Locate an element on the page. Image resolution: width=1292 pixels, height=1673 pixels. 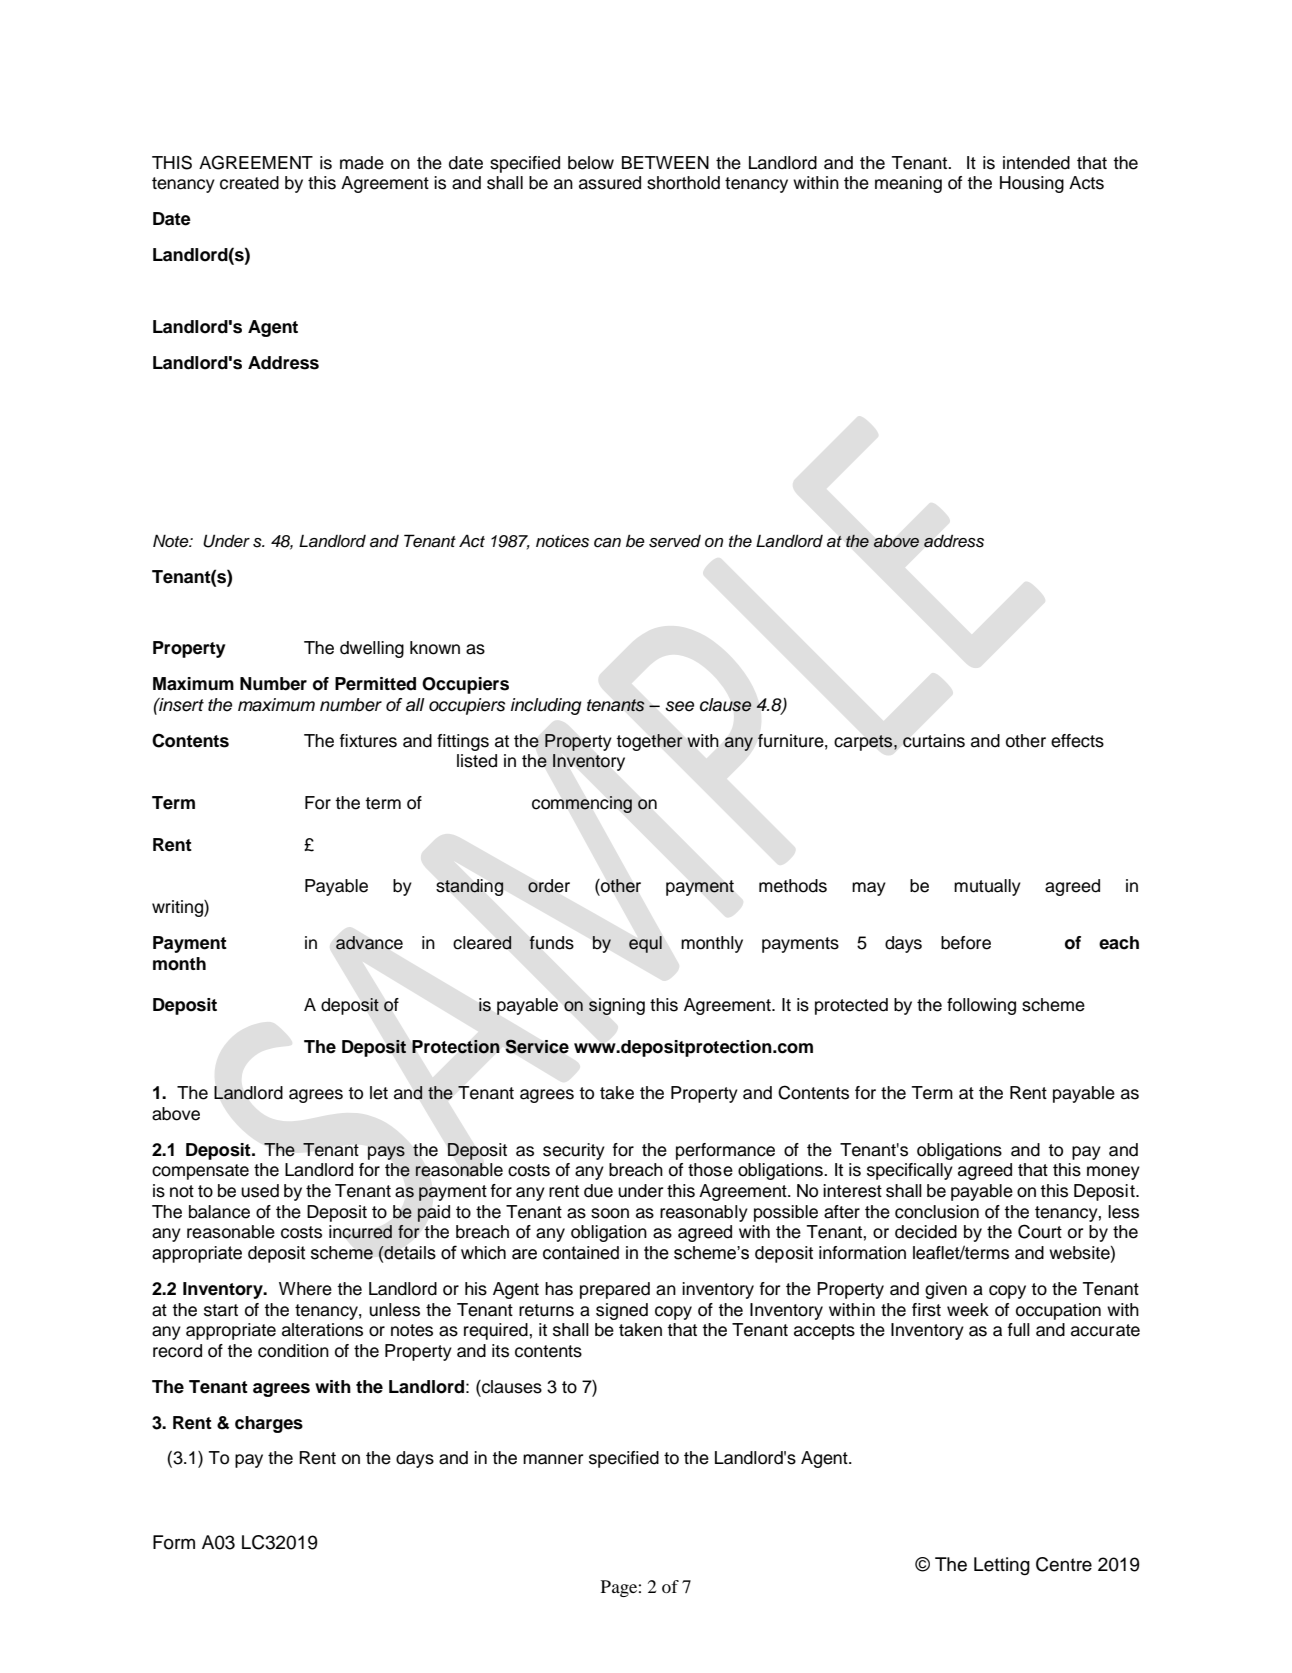
manner is located at coordinates (553, 1459).
